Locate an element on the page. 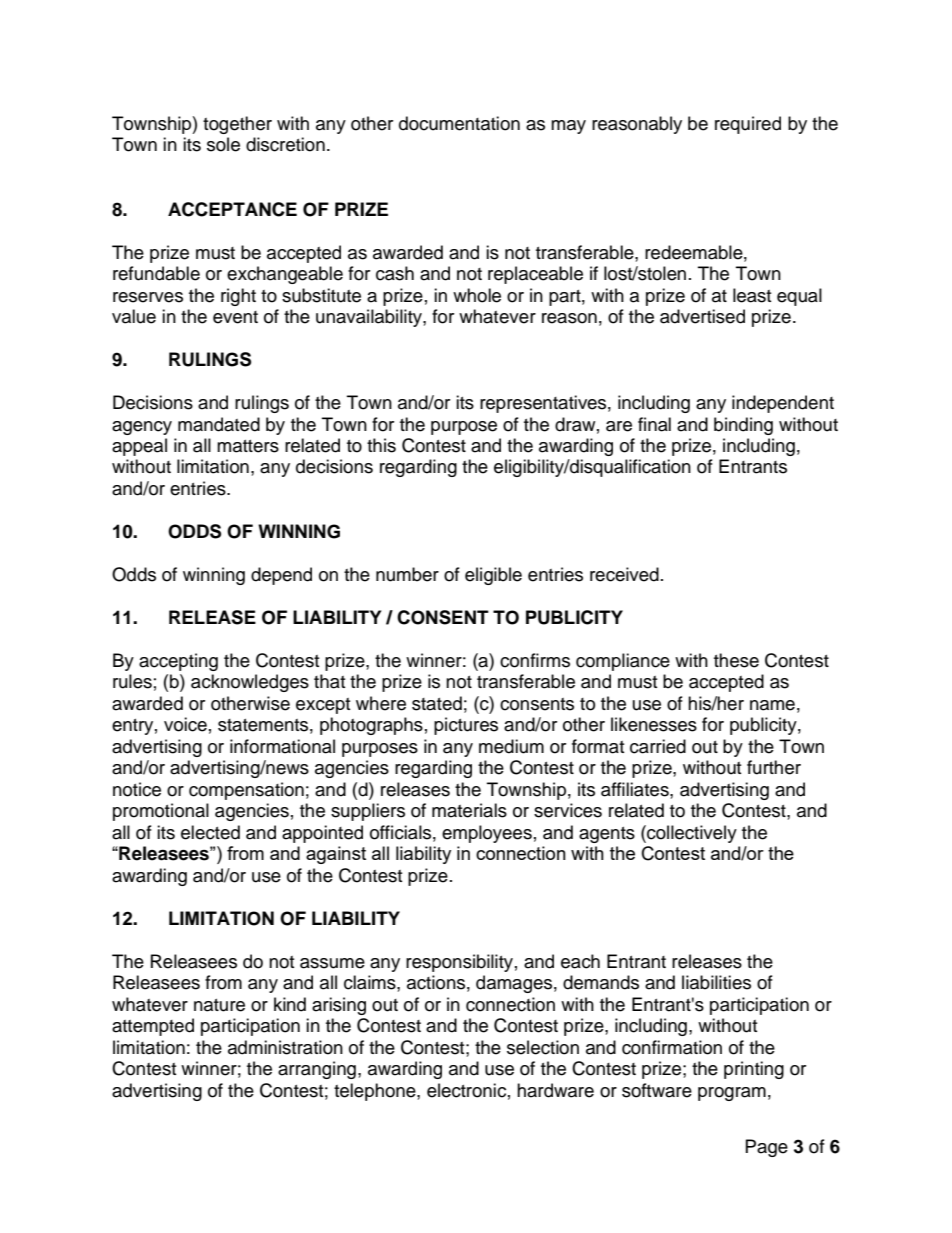  binding is located at coordinates (743, 426).
